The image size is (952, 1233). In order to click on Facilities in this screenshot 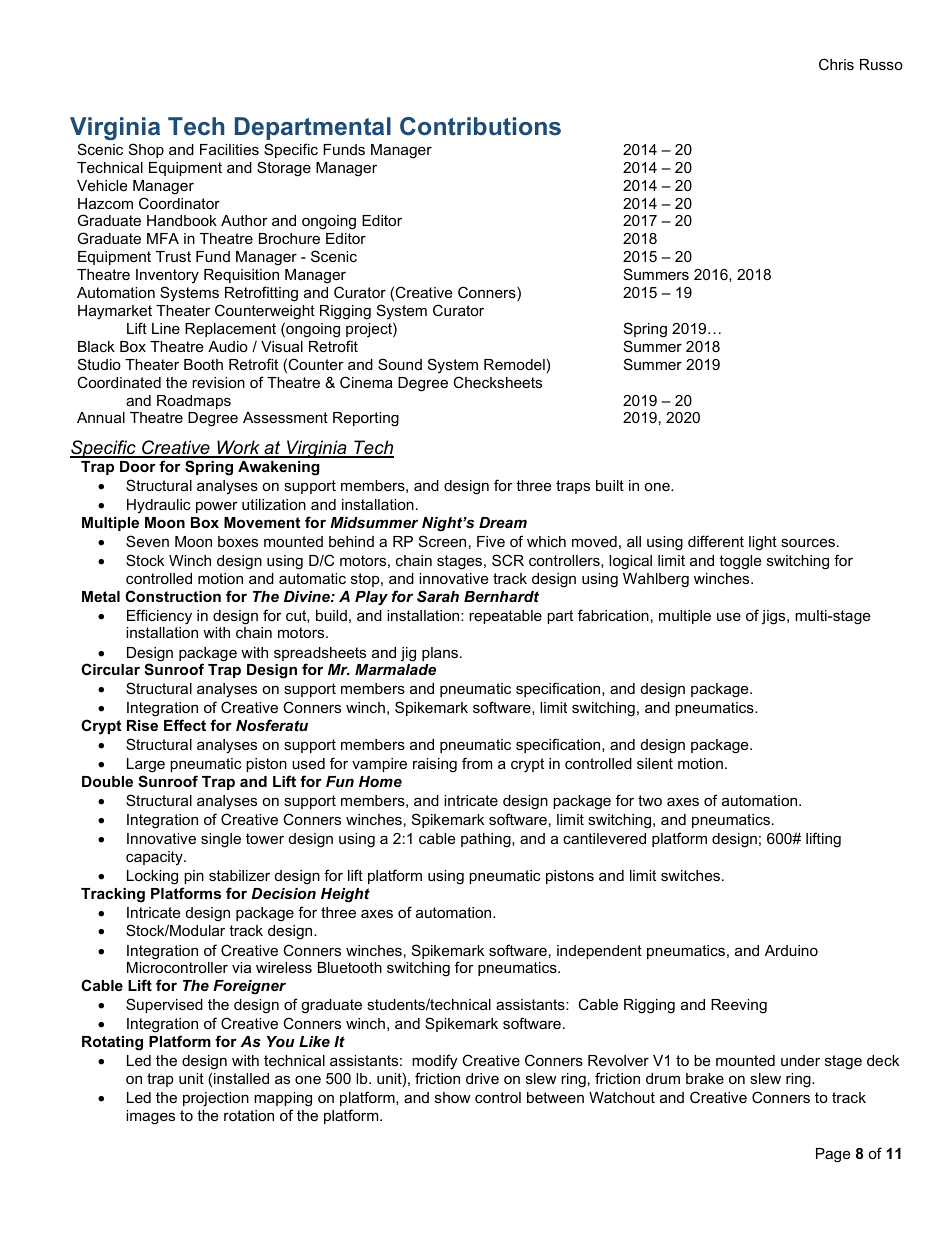, I will do `click(229, 149)`.
